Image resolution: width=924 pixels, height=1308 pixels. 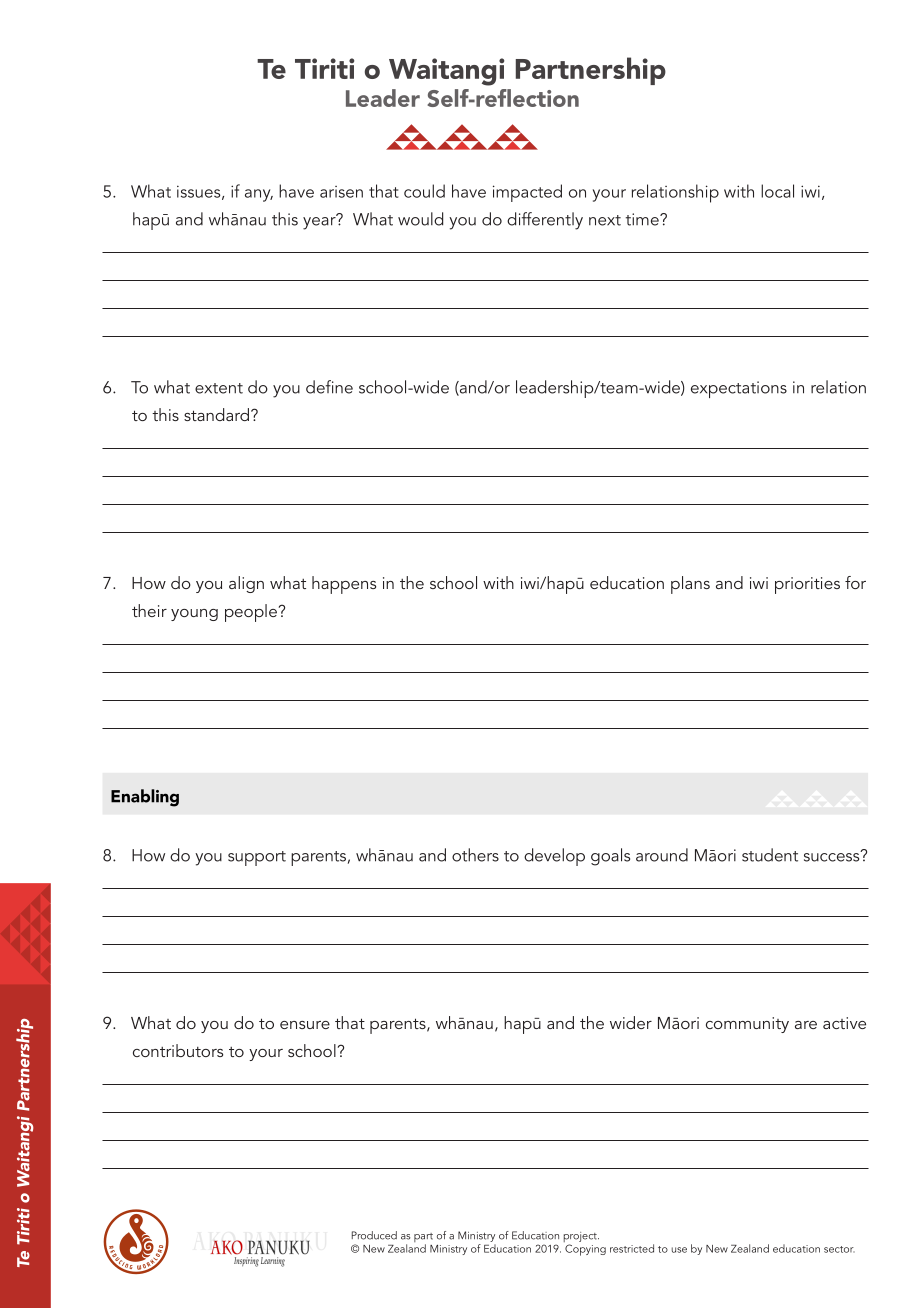 I want to click on Produced, so click(x=374, y=1235).
